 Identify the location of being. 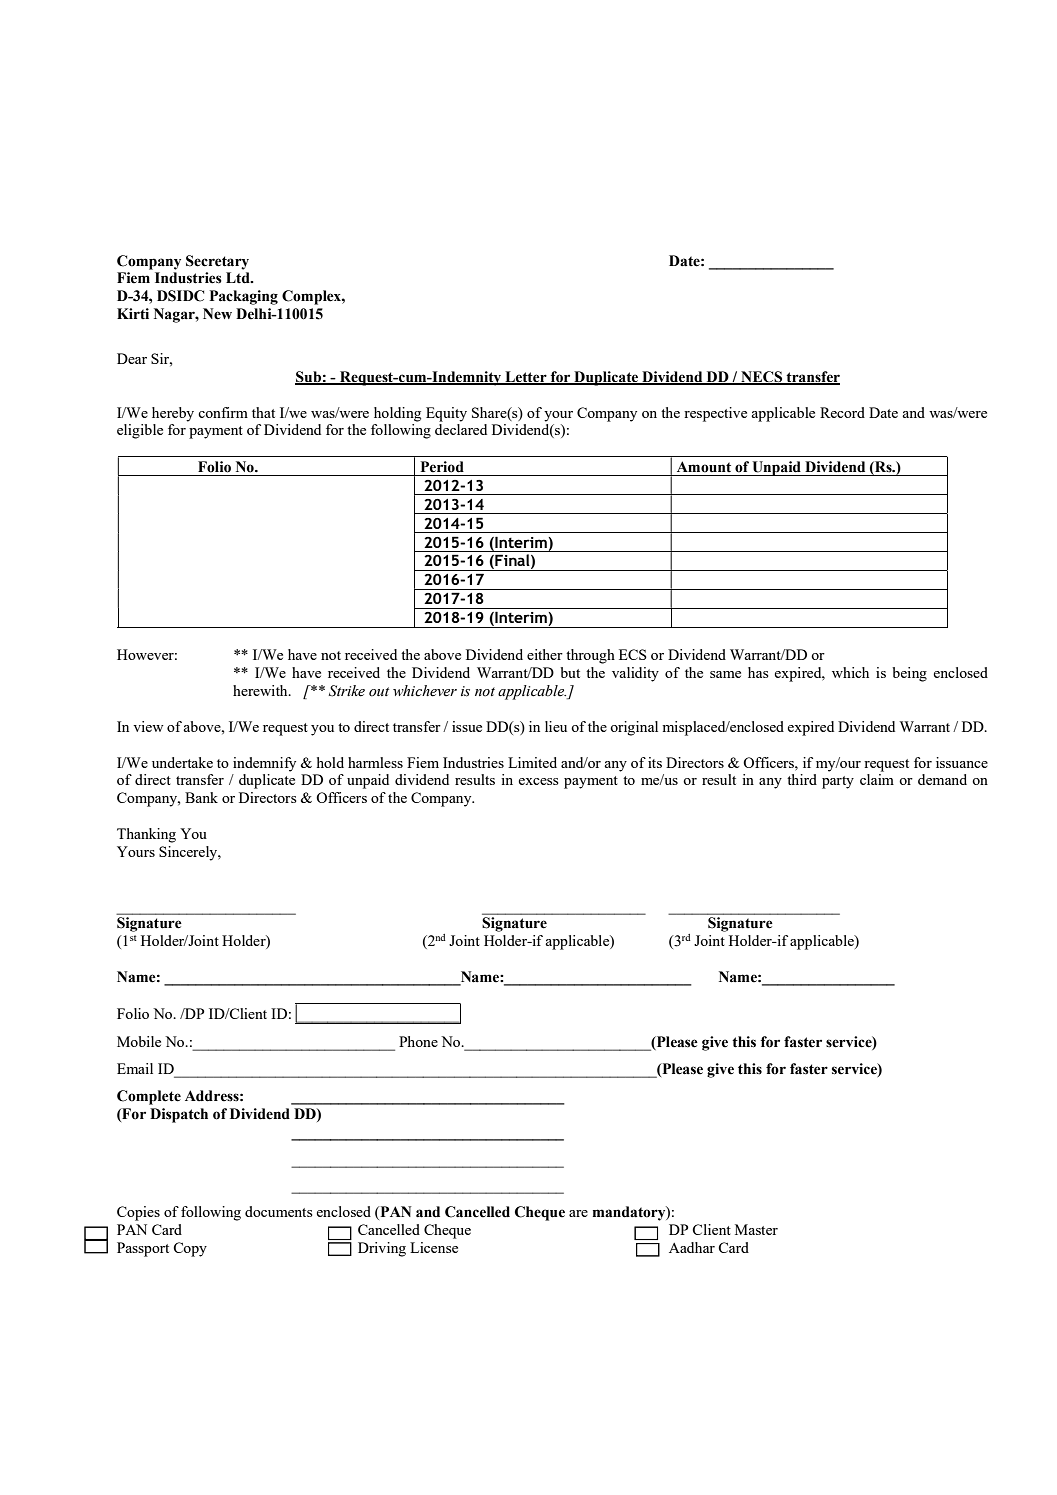
(909, 674).
